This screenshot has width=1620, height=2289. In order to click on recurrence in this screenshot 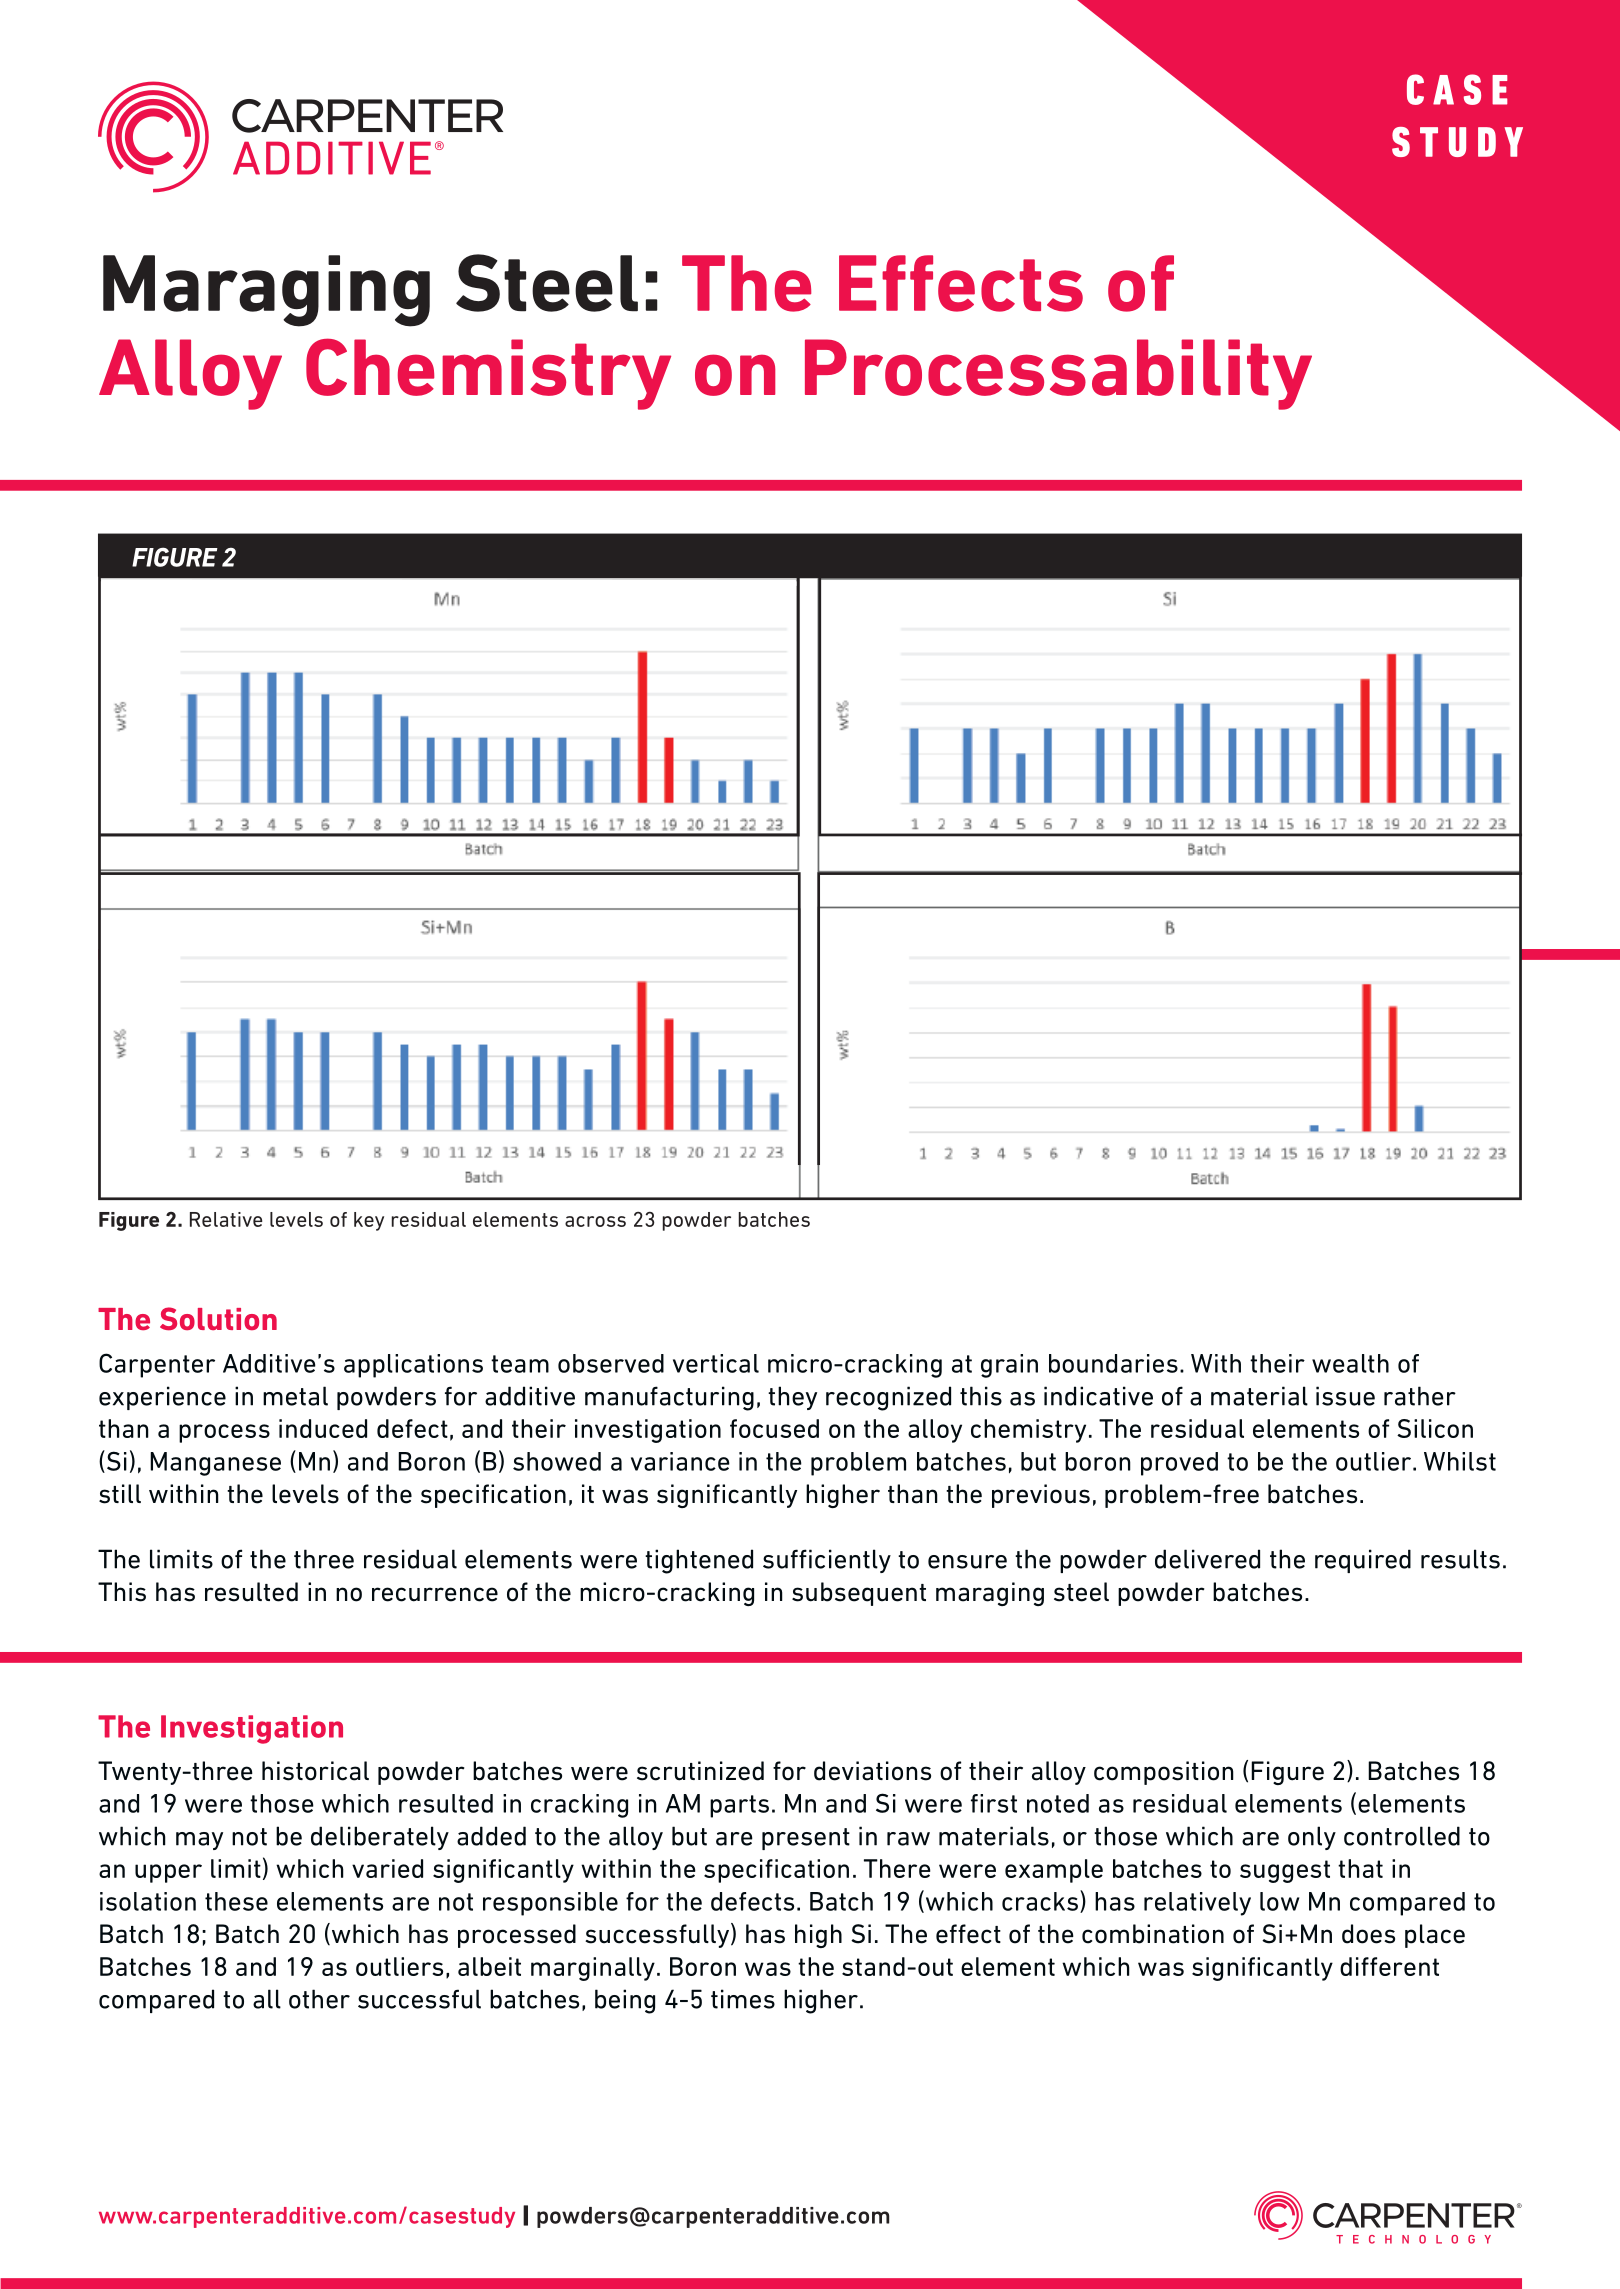, I will do `click(435, 1594)`.
